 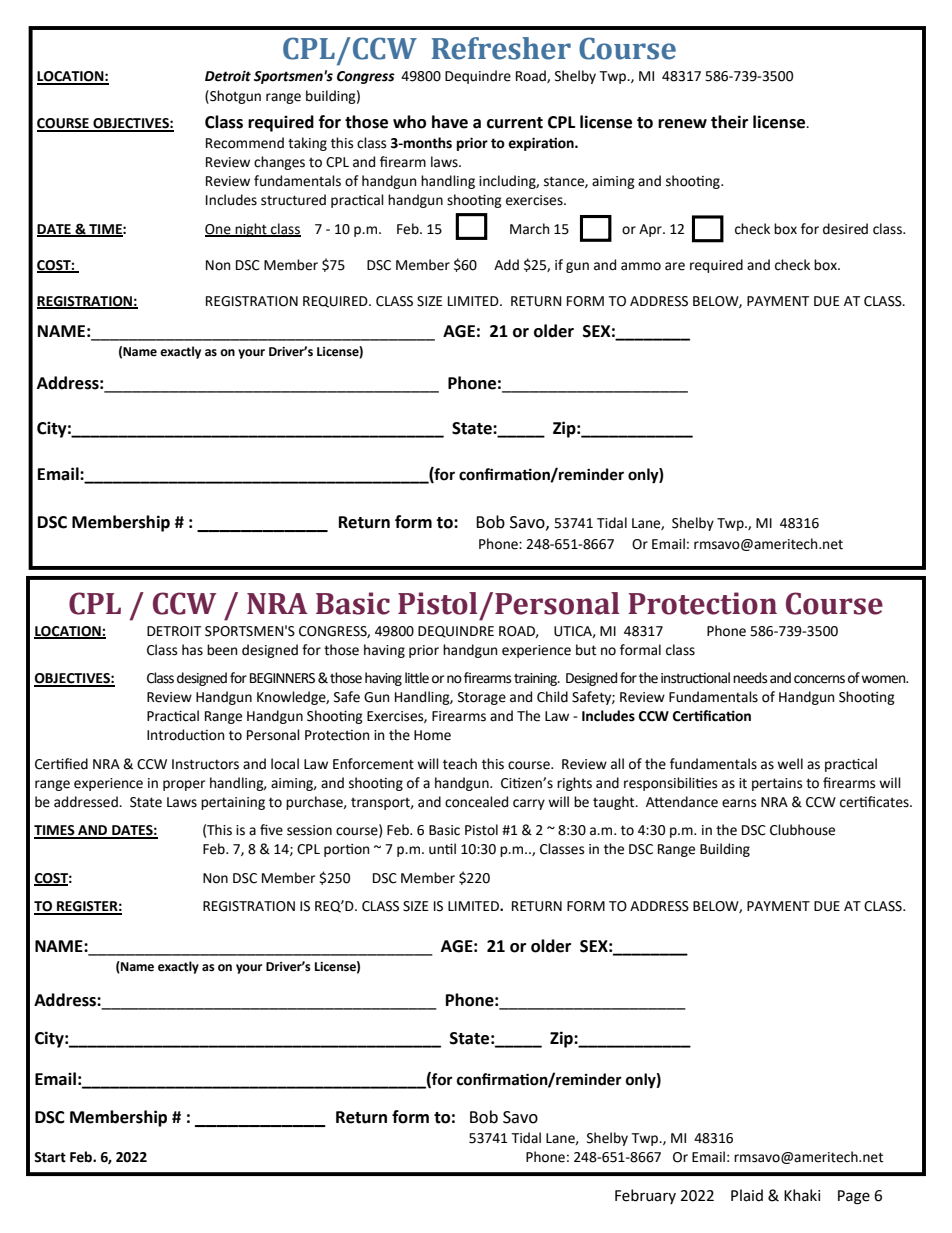 I want to click on Recommend, so click(x=245, y=143).
